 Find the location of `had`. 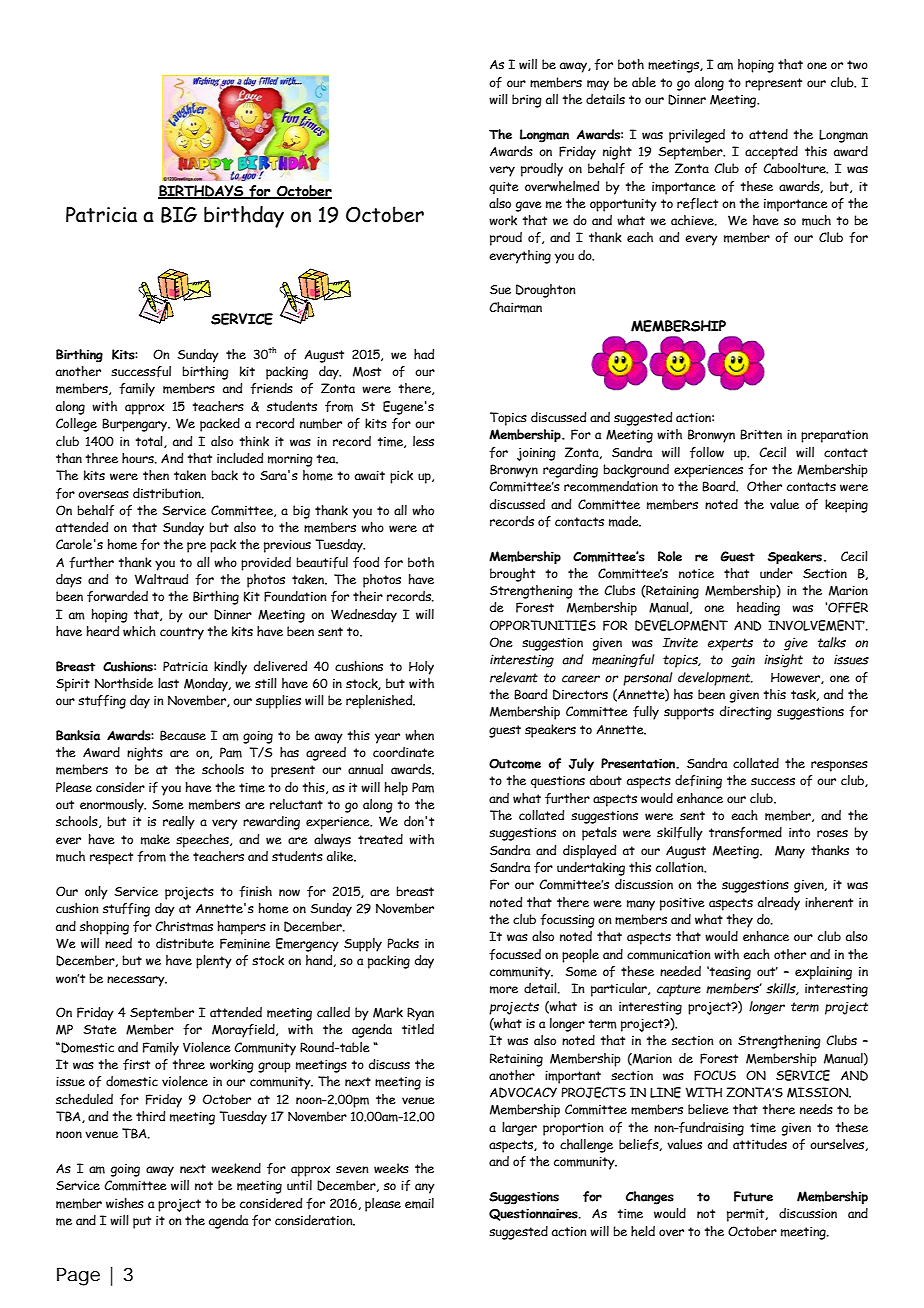

had is located at coordinates (424, 354).
